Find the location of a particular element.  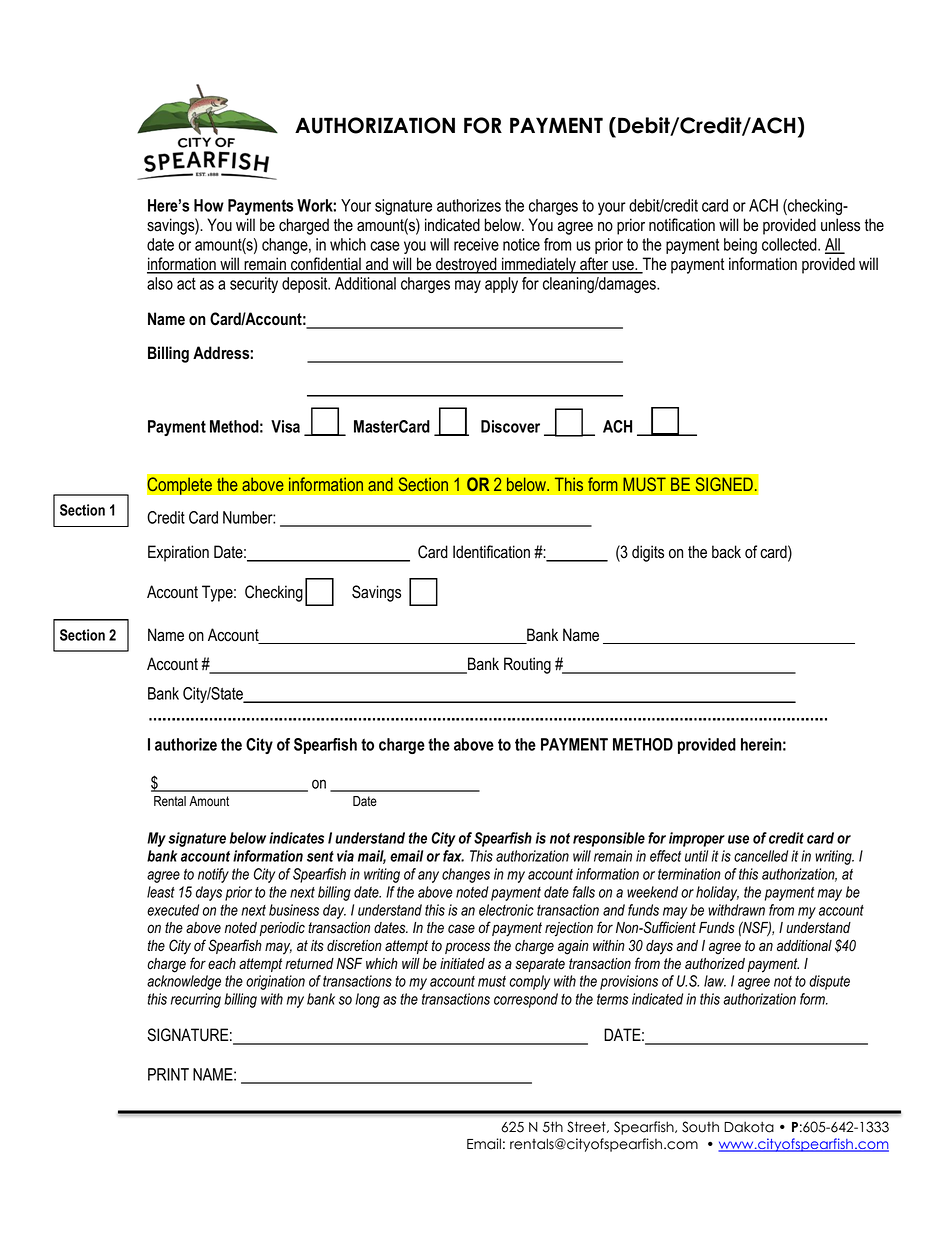

back is located at coordinates (726, 552).
